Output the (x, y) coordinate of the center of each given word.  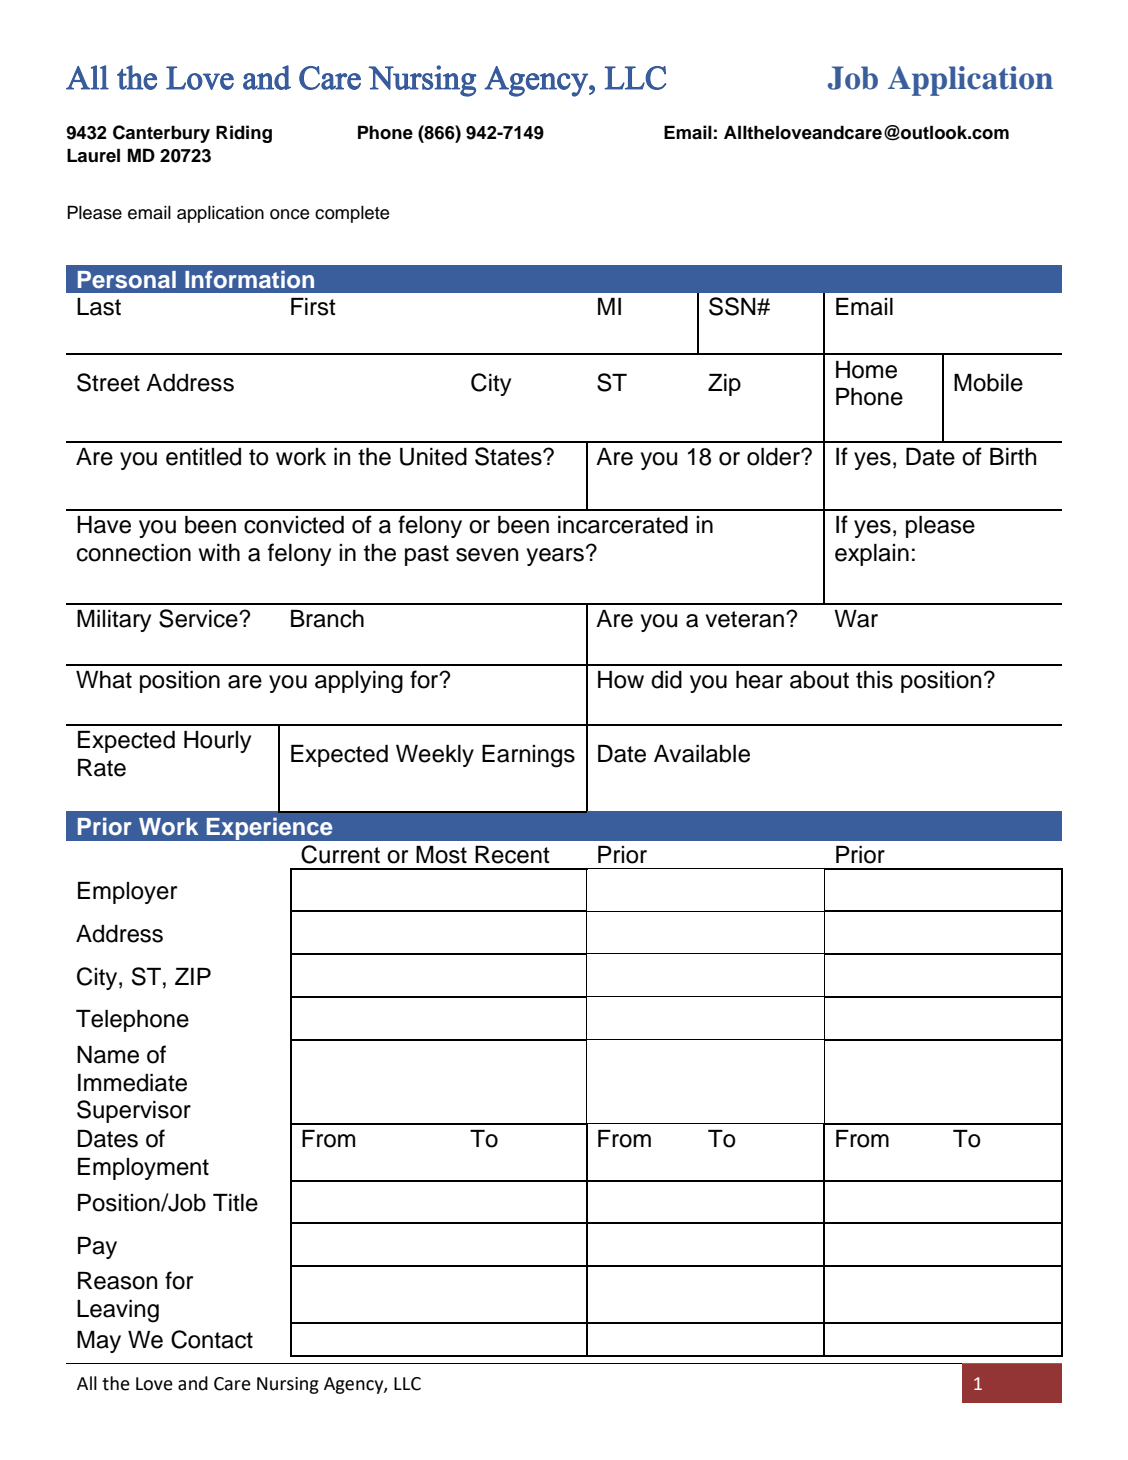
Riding (244, 134)
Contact (212, 1339)
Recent (512, 855)
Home (866, 370)
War (856, 619)
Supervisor (134, 1111)
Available (702, 754)
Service (199, 618)
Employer (127, 893)
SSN (733, 306)
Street (108, 382)
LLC (407, 1384)
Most (441, 855)
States (509, 456)
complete (352, 214)
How (621, 680)
